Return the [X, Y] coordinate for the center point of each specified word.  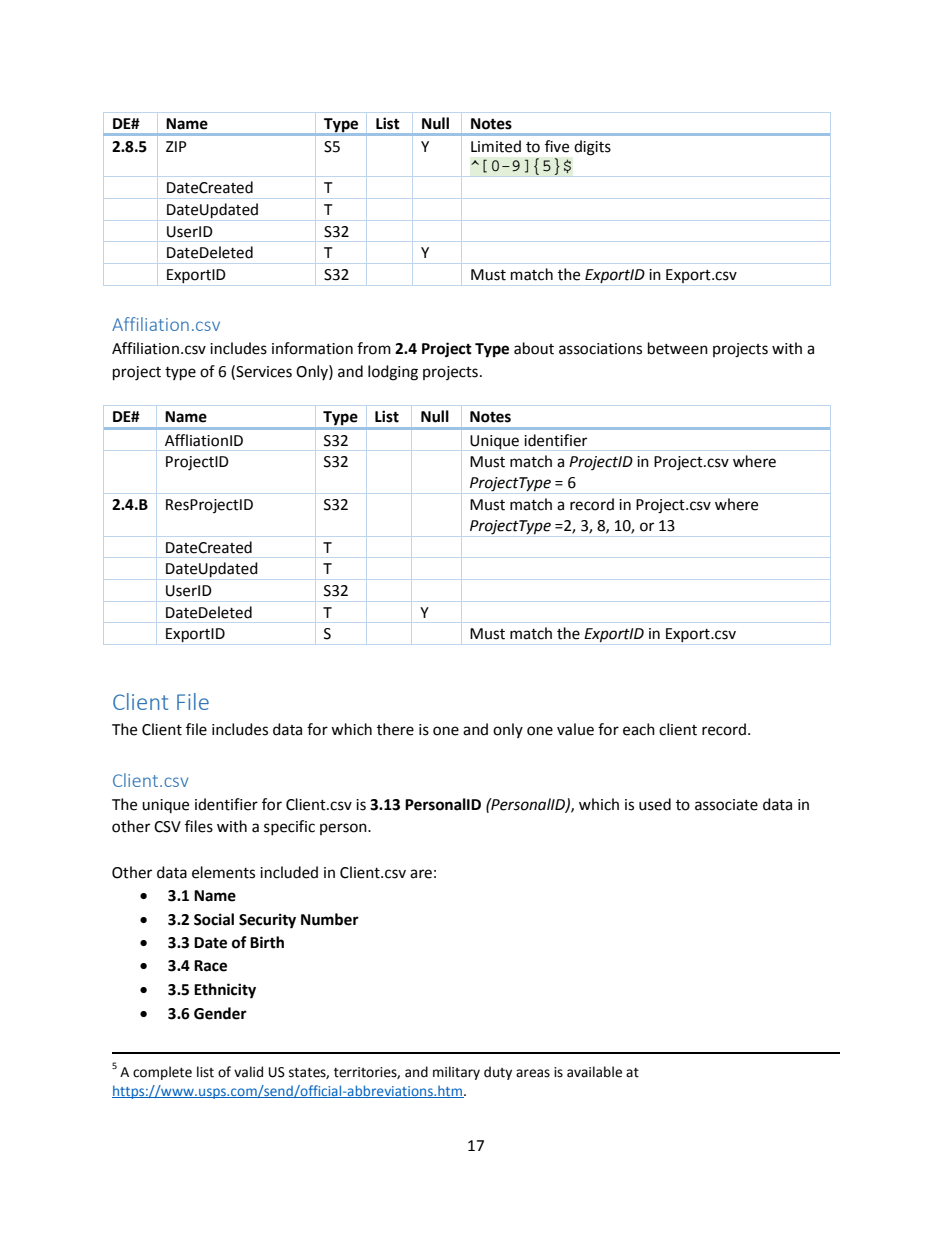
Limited [496, 146]
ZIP [176, 146]
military [456, 1073]
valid [248, 1072]
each [639, 729]
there [395, 729]
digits [592, 148]
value [575, 729]
